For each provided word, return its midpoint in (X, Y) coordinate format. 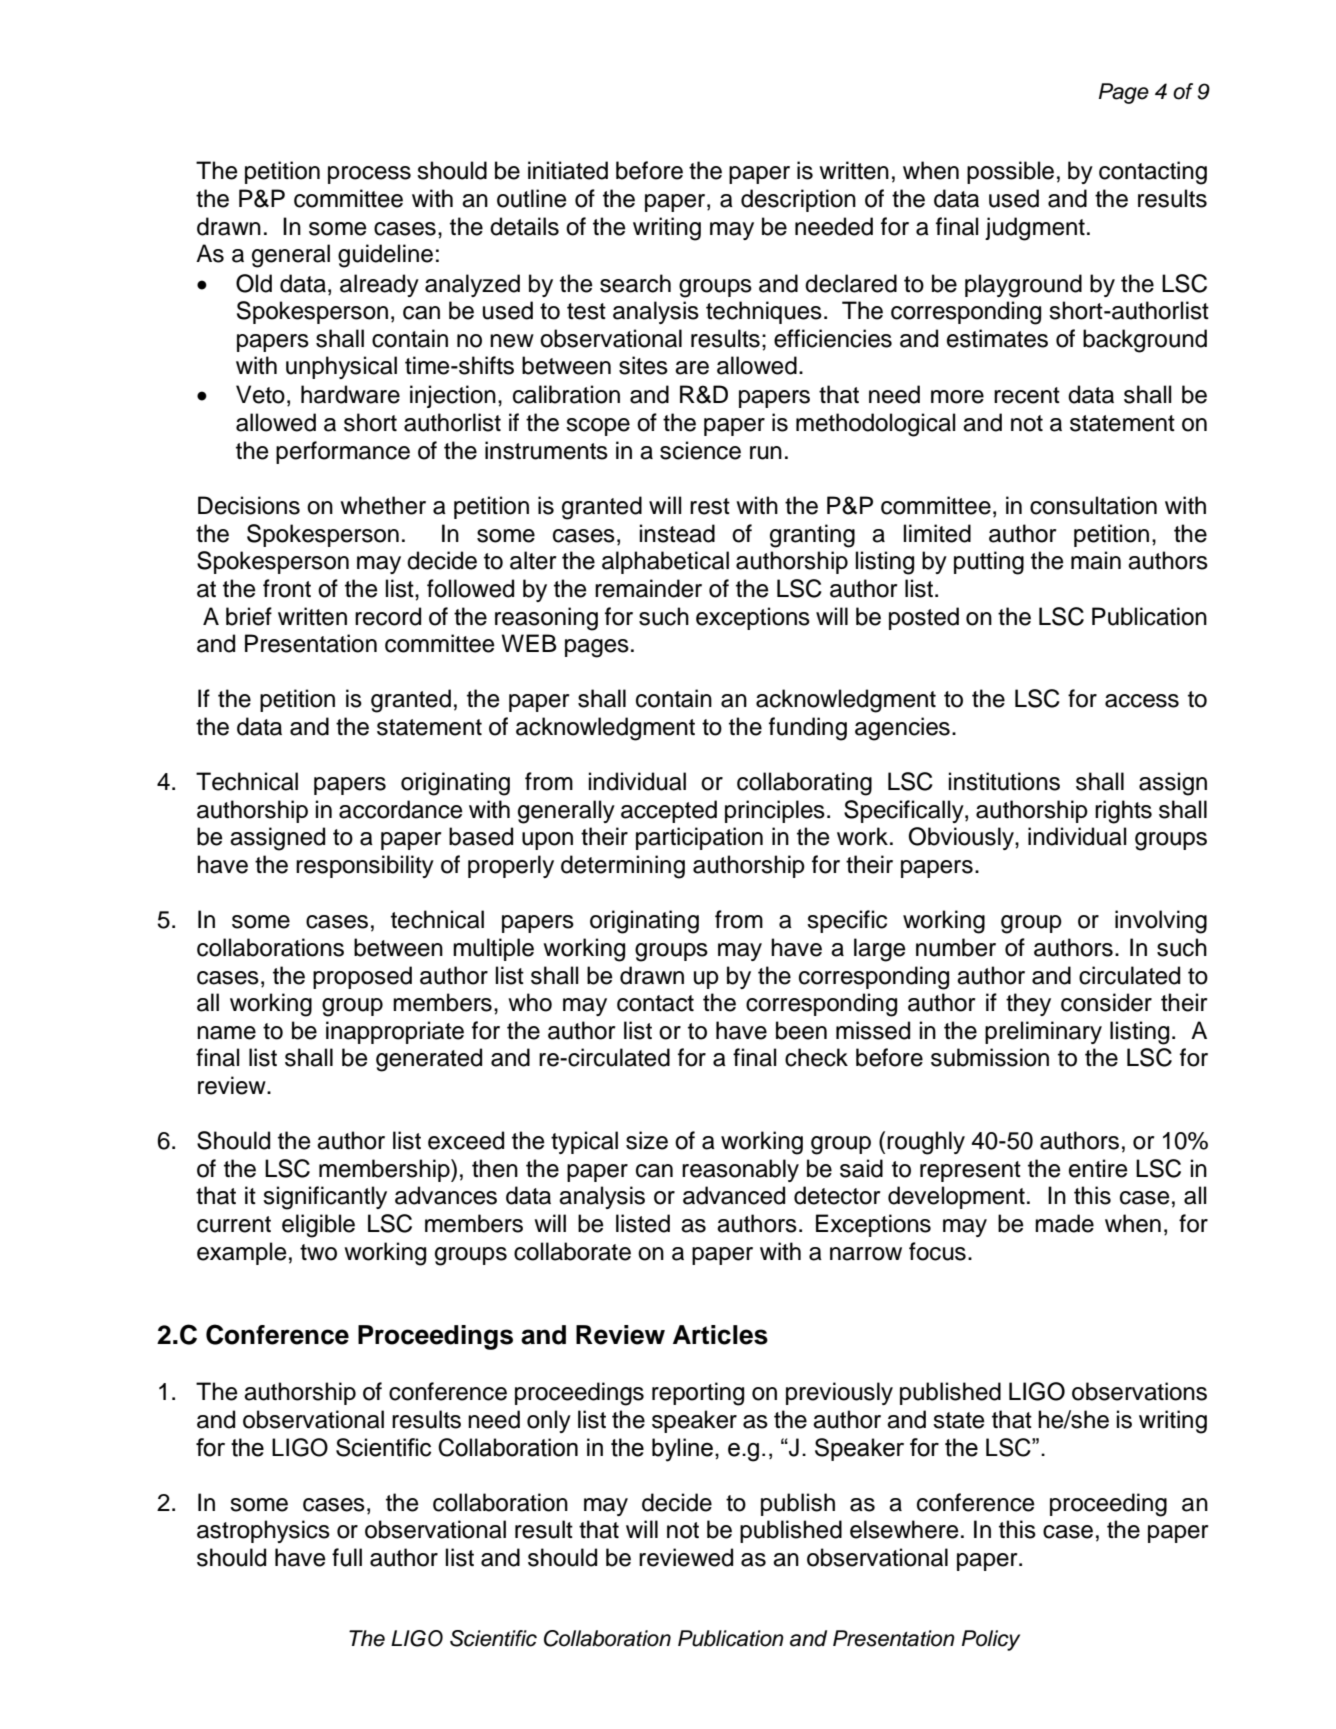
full (347, 1557)
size (647, 1140)
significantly (325, 1198)
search (635, 283)
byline (684, 1450)
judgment (1035, 229)
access (1142, 701)
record (388, 616)
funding (808, 729)
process (369, 175)
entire (1098, 1168)
